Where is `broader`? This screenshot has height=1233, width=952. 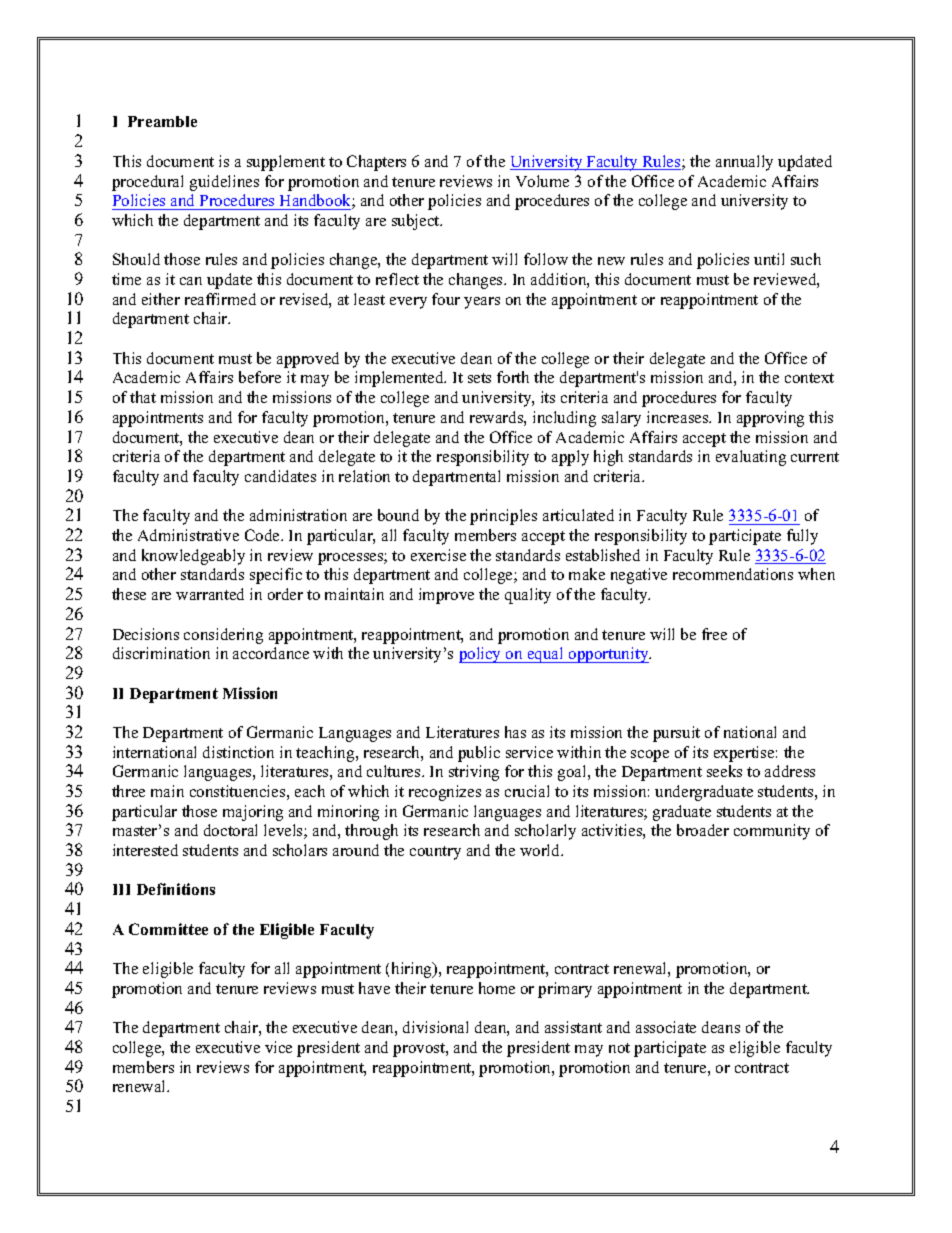 broader is located at coordinates (703, 830).
